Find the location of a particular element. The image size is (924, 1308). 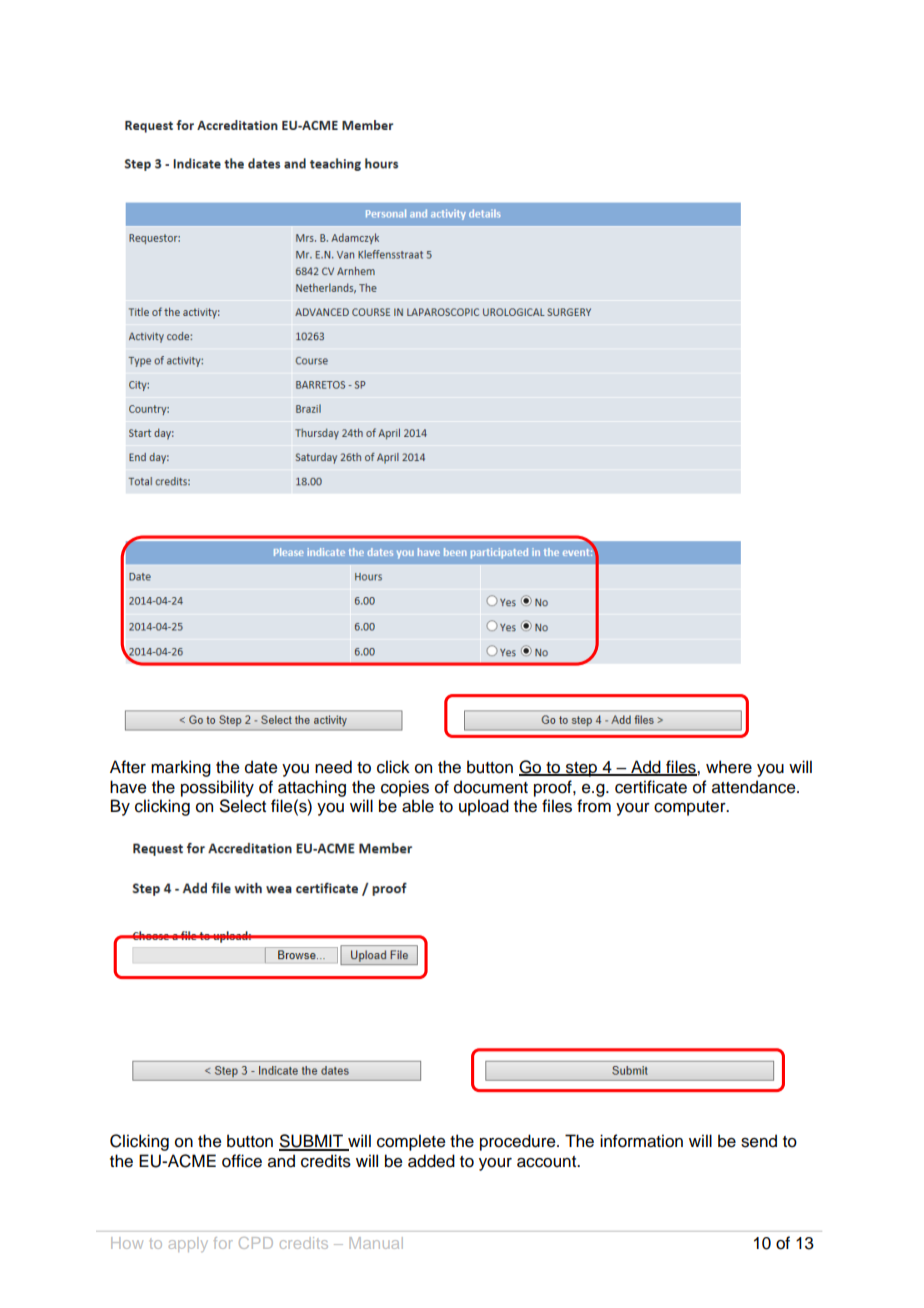

SUBMIT is located at coordinates (312, 1142).
